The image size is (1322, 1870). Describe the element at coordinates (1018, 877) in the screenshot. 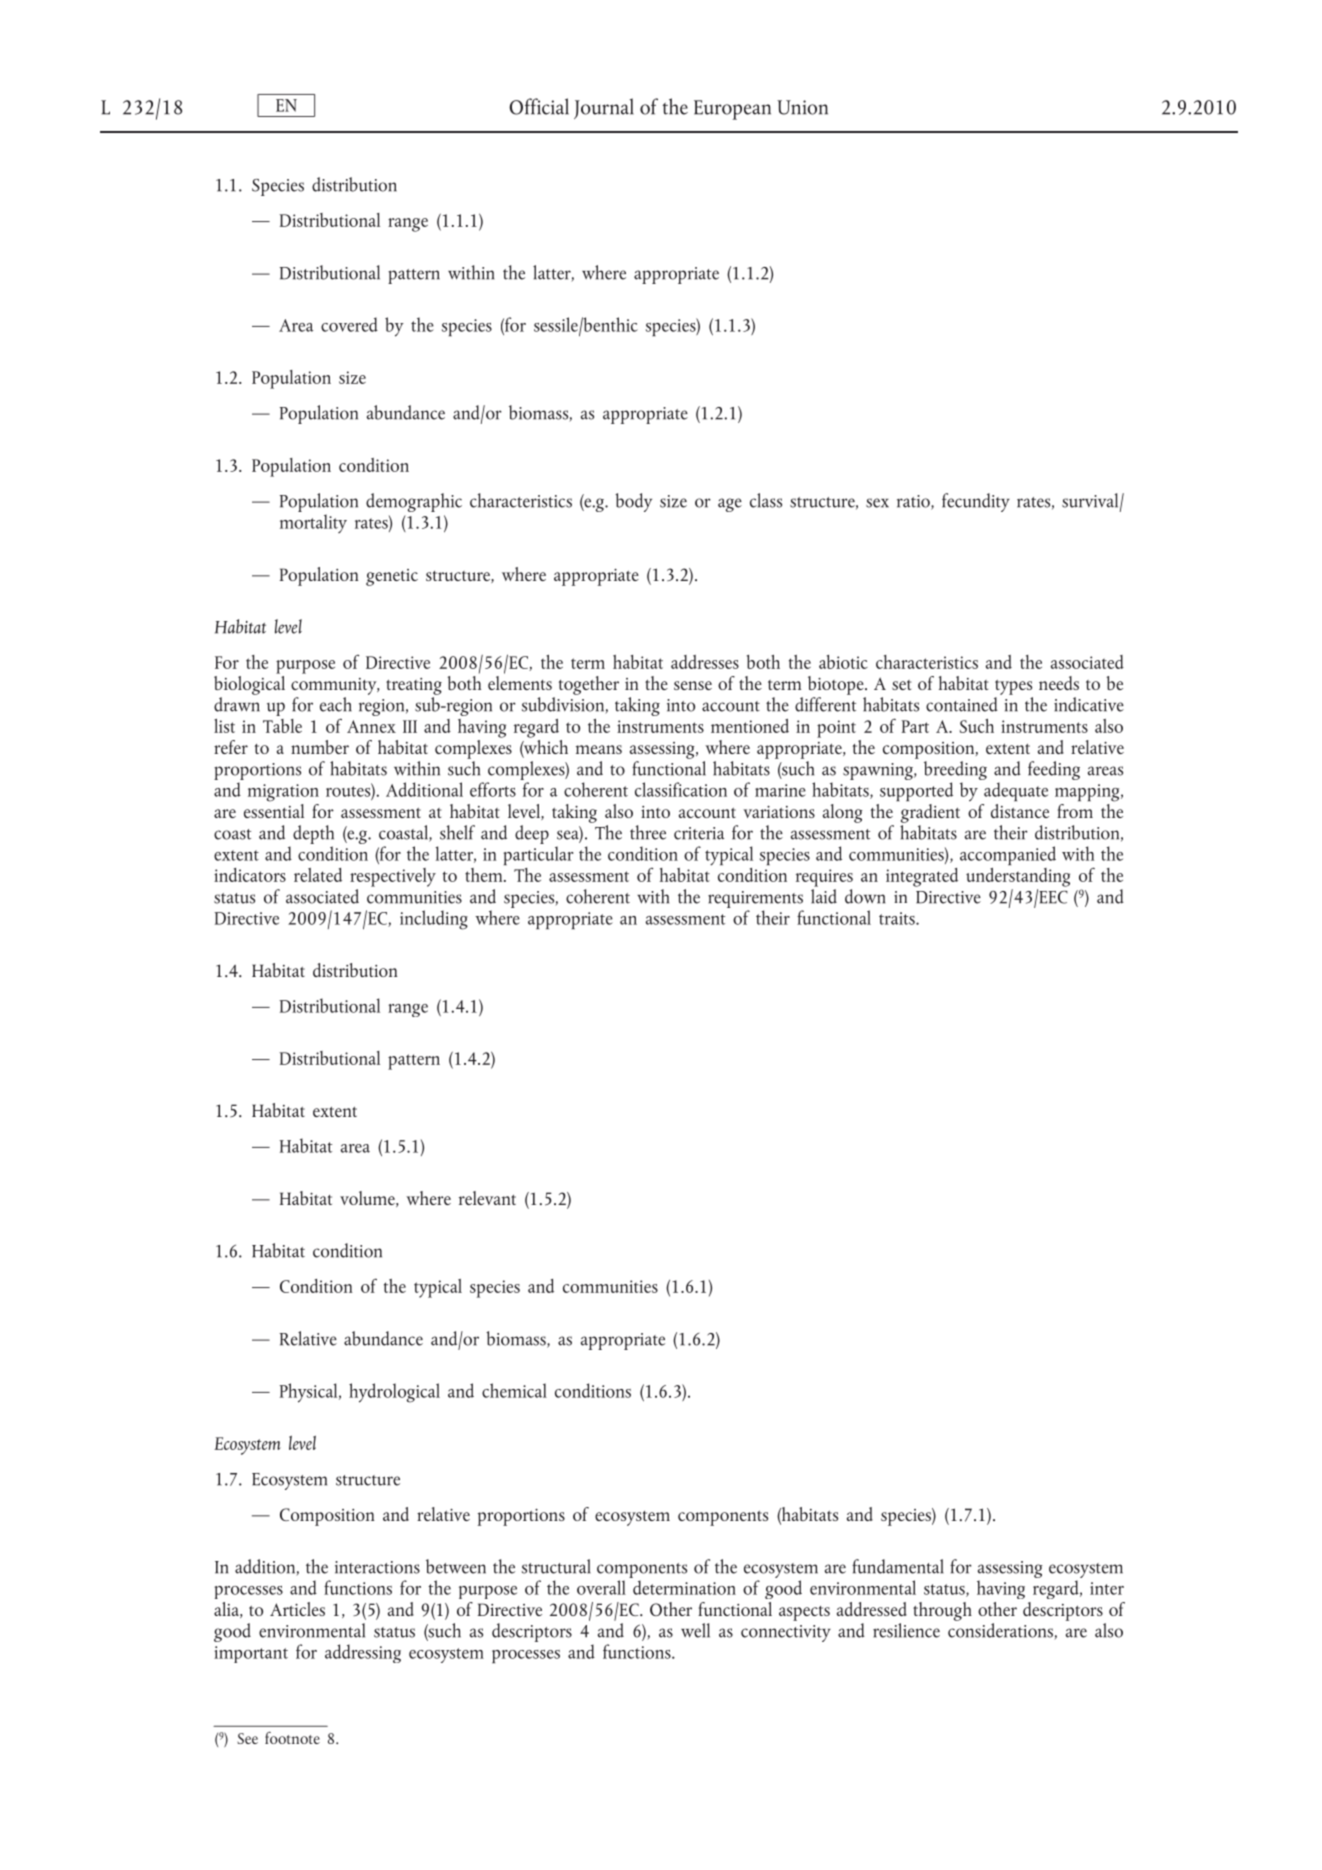

I see `understanding` at that location.
